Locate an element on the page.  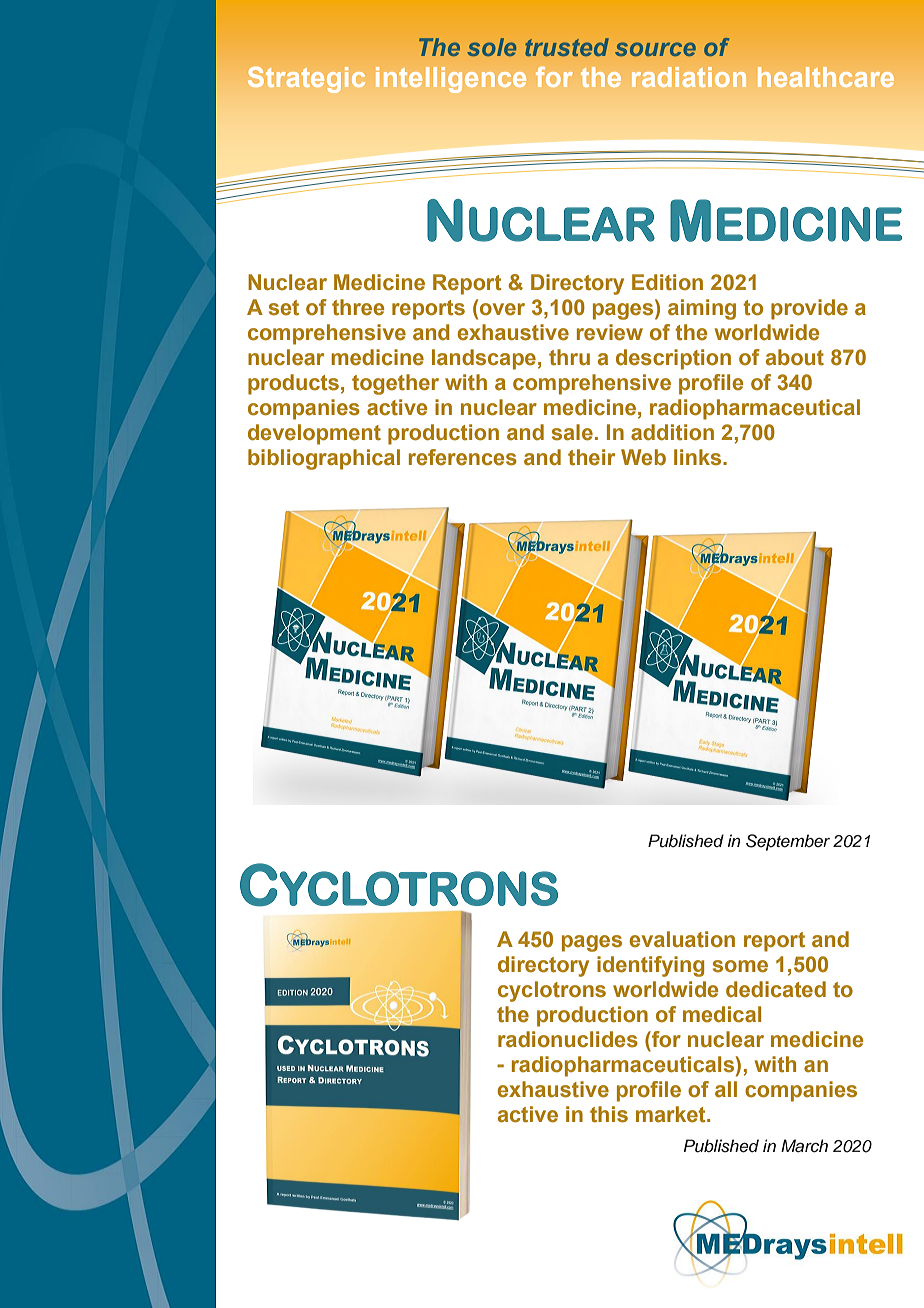
three is located at coordinates (358, 307).
